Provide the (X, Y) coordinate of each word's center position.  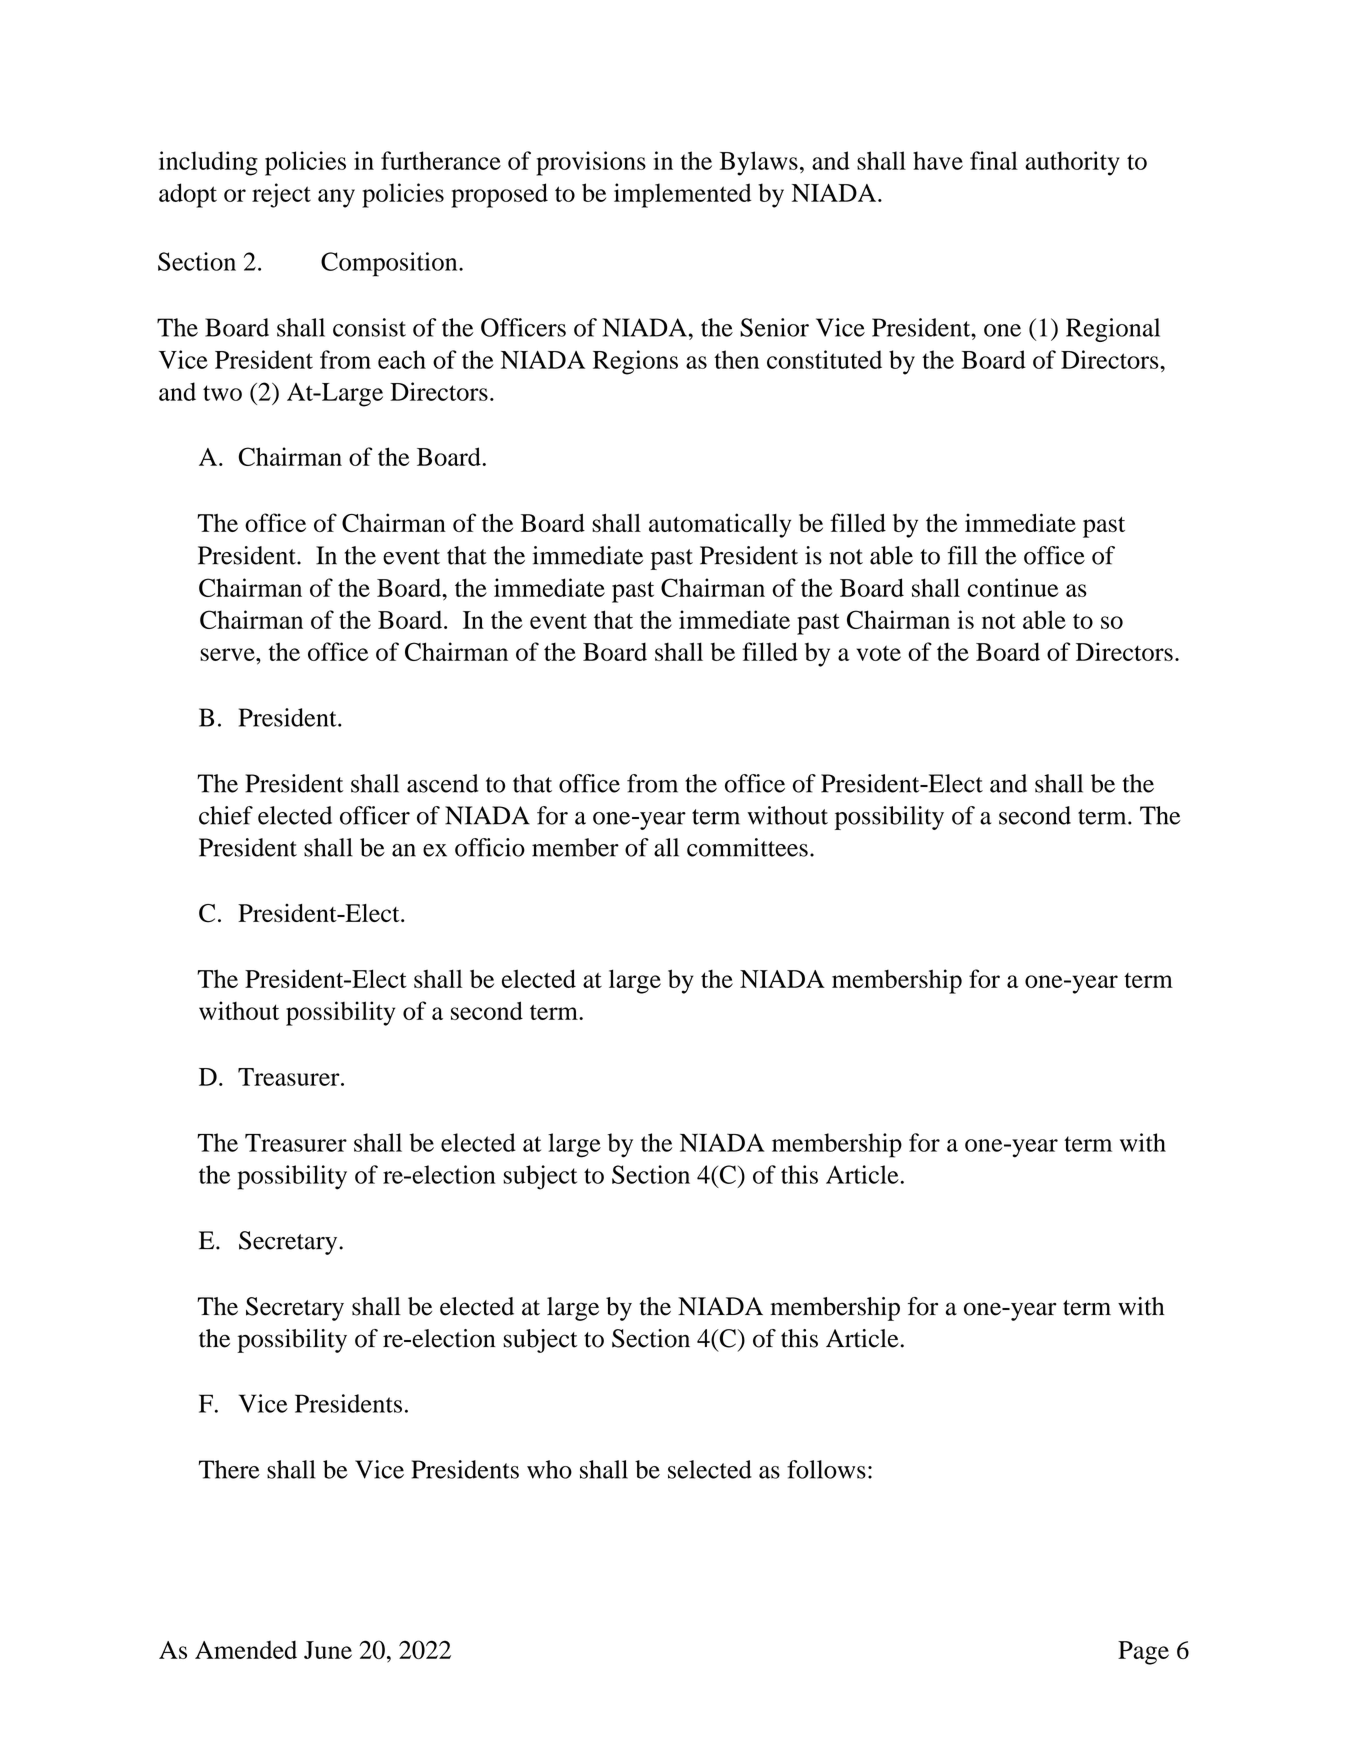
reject (281, 195)
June (328, 1650)
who (549, 1469)
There (229, 1469)
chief (226, 815)
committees (747, 847)
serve (228, 654)
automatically (720, 525)
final (994, 160)
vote (878, 653)
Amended (246, 1649)
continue (1013, 587)
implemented (682, 195)
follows (826, 1469)
